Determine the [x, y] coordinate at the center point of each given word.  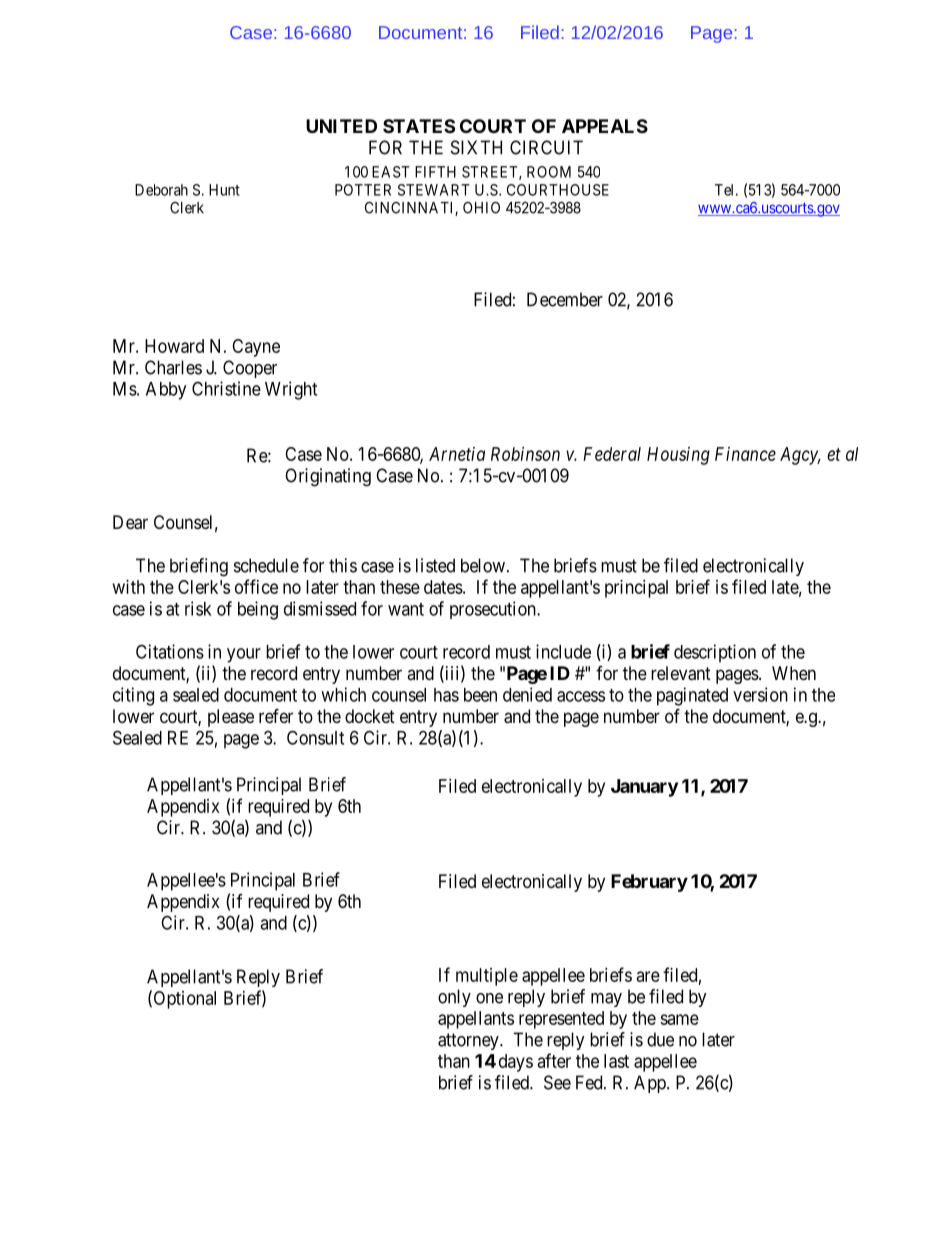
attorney [469, 1041]
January [644, 788]
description [715, 653]
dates [443, 587]
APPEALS [605, 126]
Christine [226, 388]
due [660, 1039]
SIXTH [476, 147]
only [454, 998]
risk [198, 608]
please [231, 718]
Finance [745, 454]
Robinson [525, 454]
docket [370, 716]
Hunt [224, 190]
